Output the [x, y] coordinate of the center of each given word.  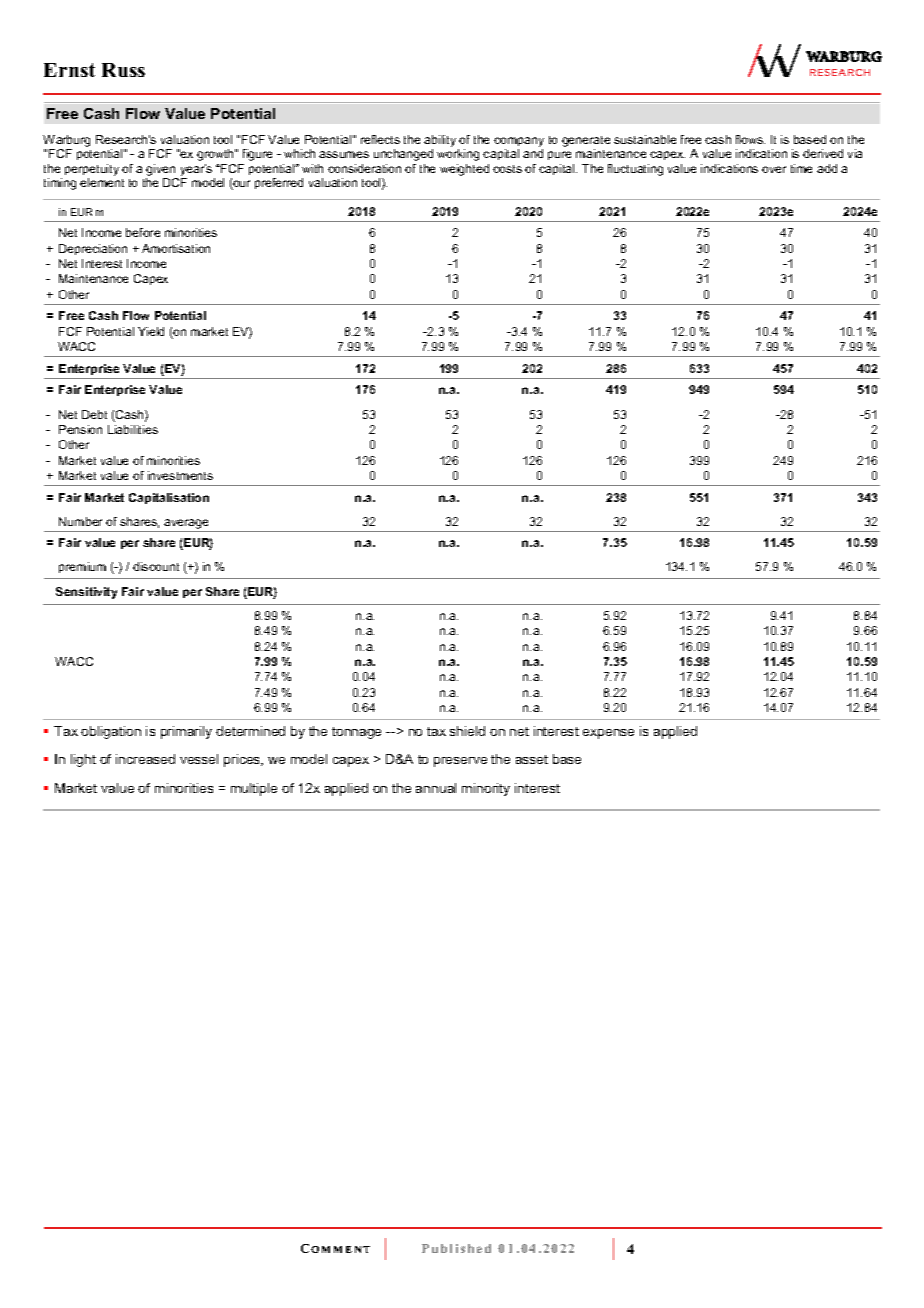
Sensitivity [86, 593]
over [774, 169]
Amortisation [176, 248]
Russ [123, 70]
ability [441, 142]
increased [145, 759]
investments [180, 475]
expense [608, 734]
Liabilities [133, 429]
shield [467, 731]
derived [823, 153]
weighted [464, 170]
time [801, 168]
